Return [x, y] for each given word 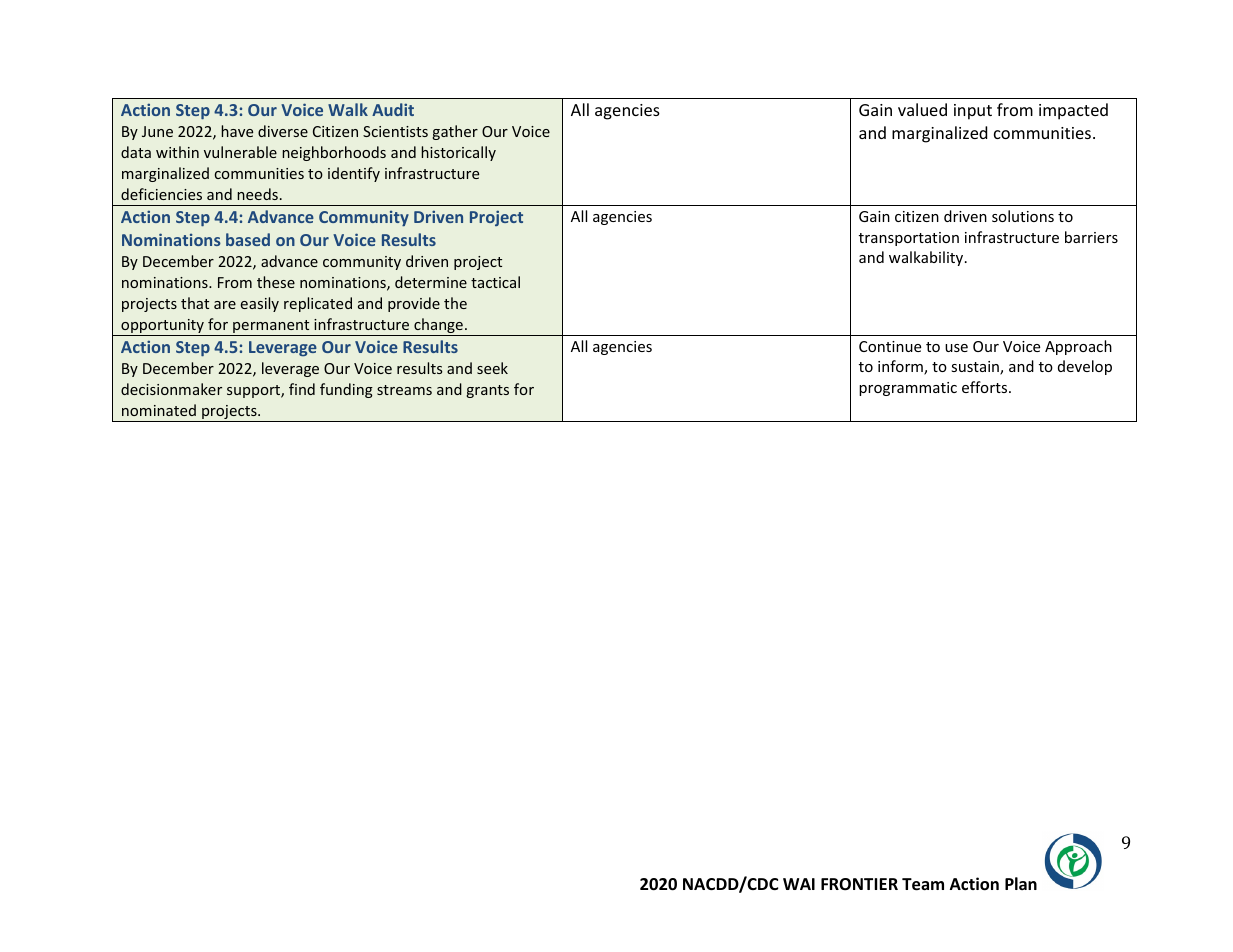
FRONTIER [859, 884]
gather [455, 132]
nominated [159, 410]
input [973, 112]
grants [487, 391]
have [237, 131]
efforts [986, 387]
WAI [799, 884]
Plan [1021, 883]
